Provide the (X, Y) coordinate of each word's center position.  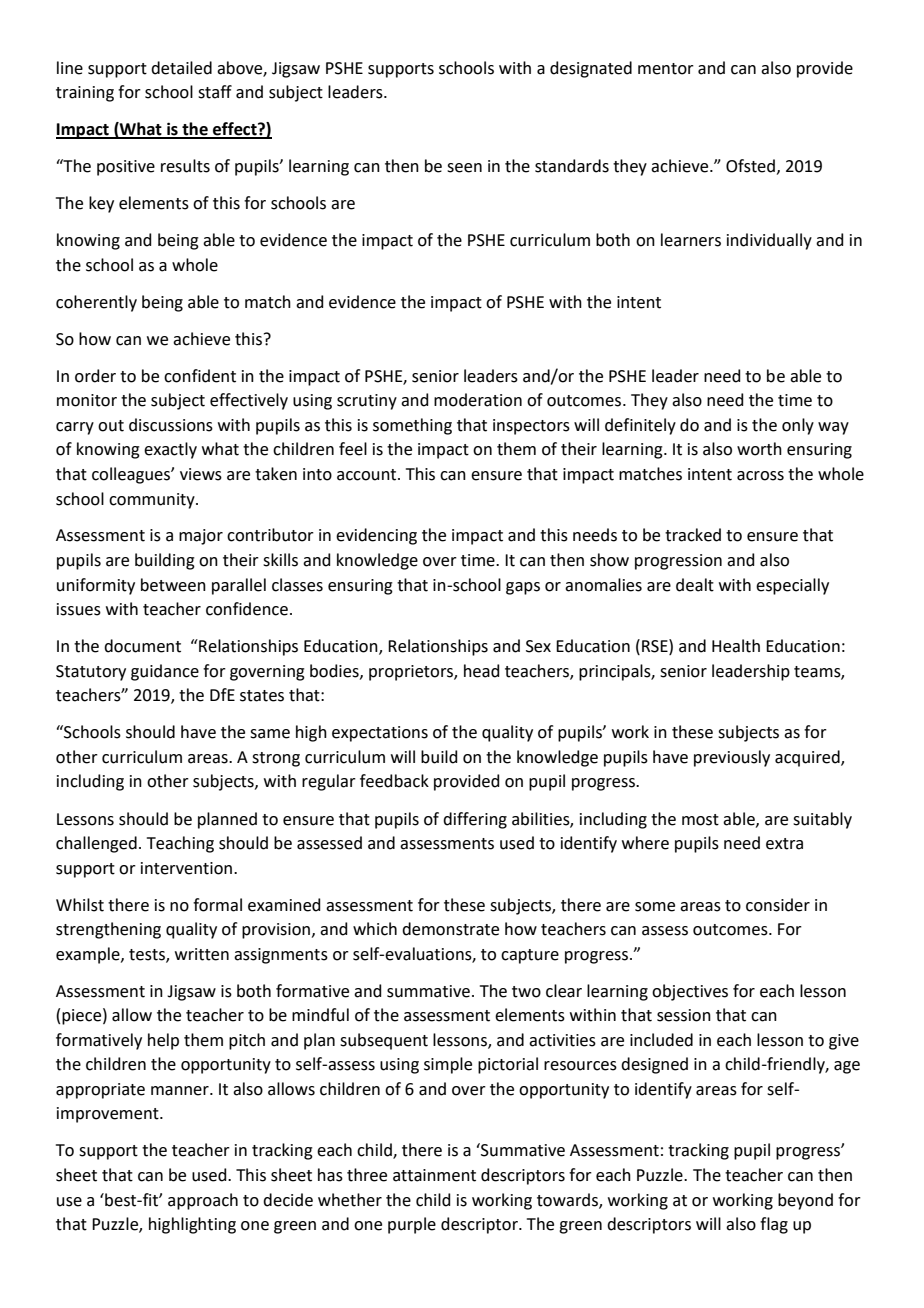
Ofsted (750, 166)
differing (475, 820)
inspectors (531, 427)
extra (784, 844)
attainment (434, 1175)
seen (464, 168)
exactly (170, 450)
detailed (181, 68)
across (760, 476)
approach (203, 1201)
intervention (186, 868)
